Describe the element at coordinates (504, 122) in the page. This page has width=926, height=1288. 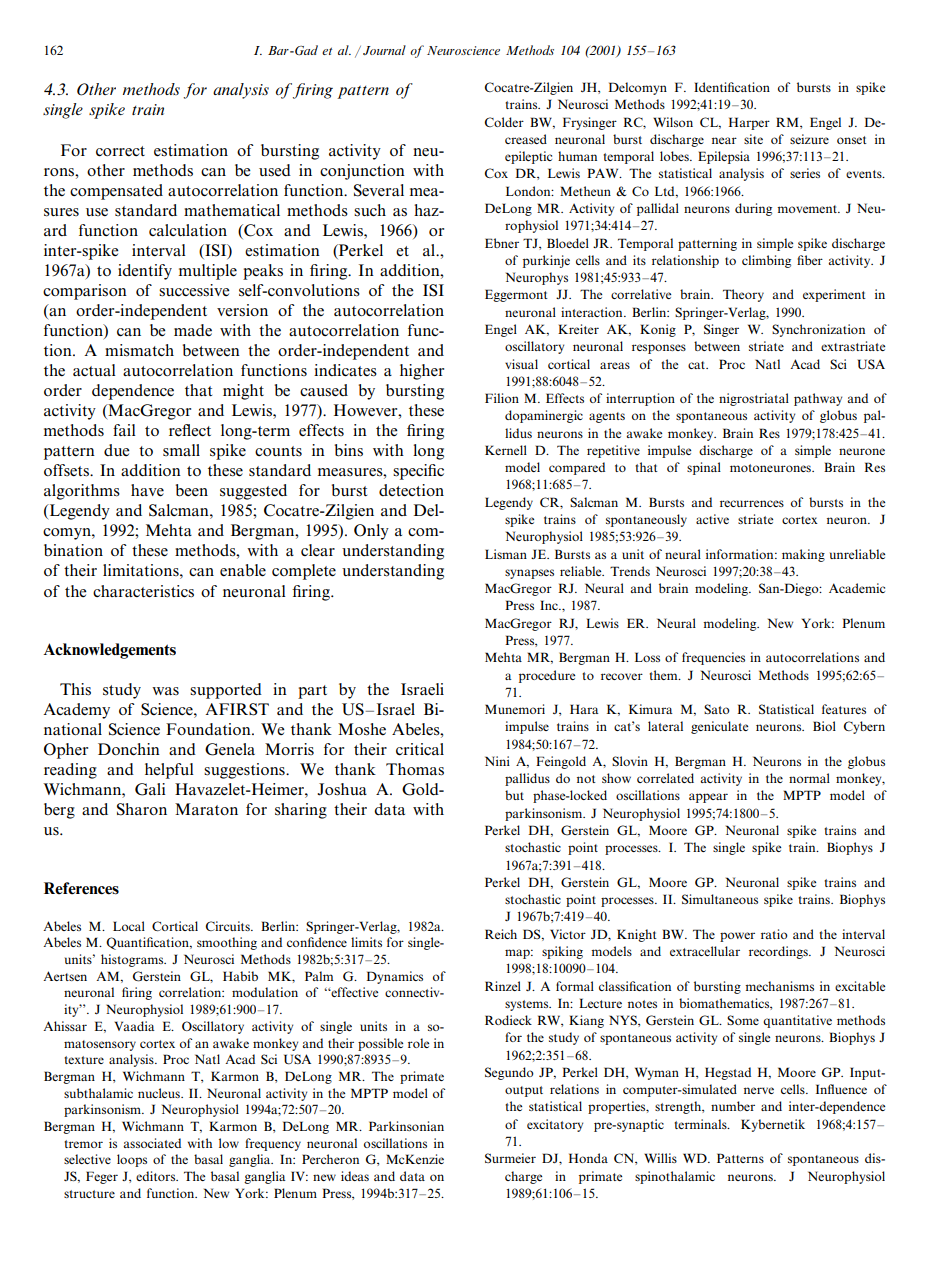
I see `Colder` at that location.
